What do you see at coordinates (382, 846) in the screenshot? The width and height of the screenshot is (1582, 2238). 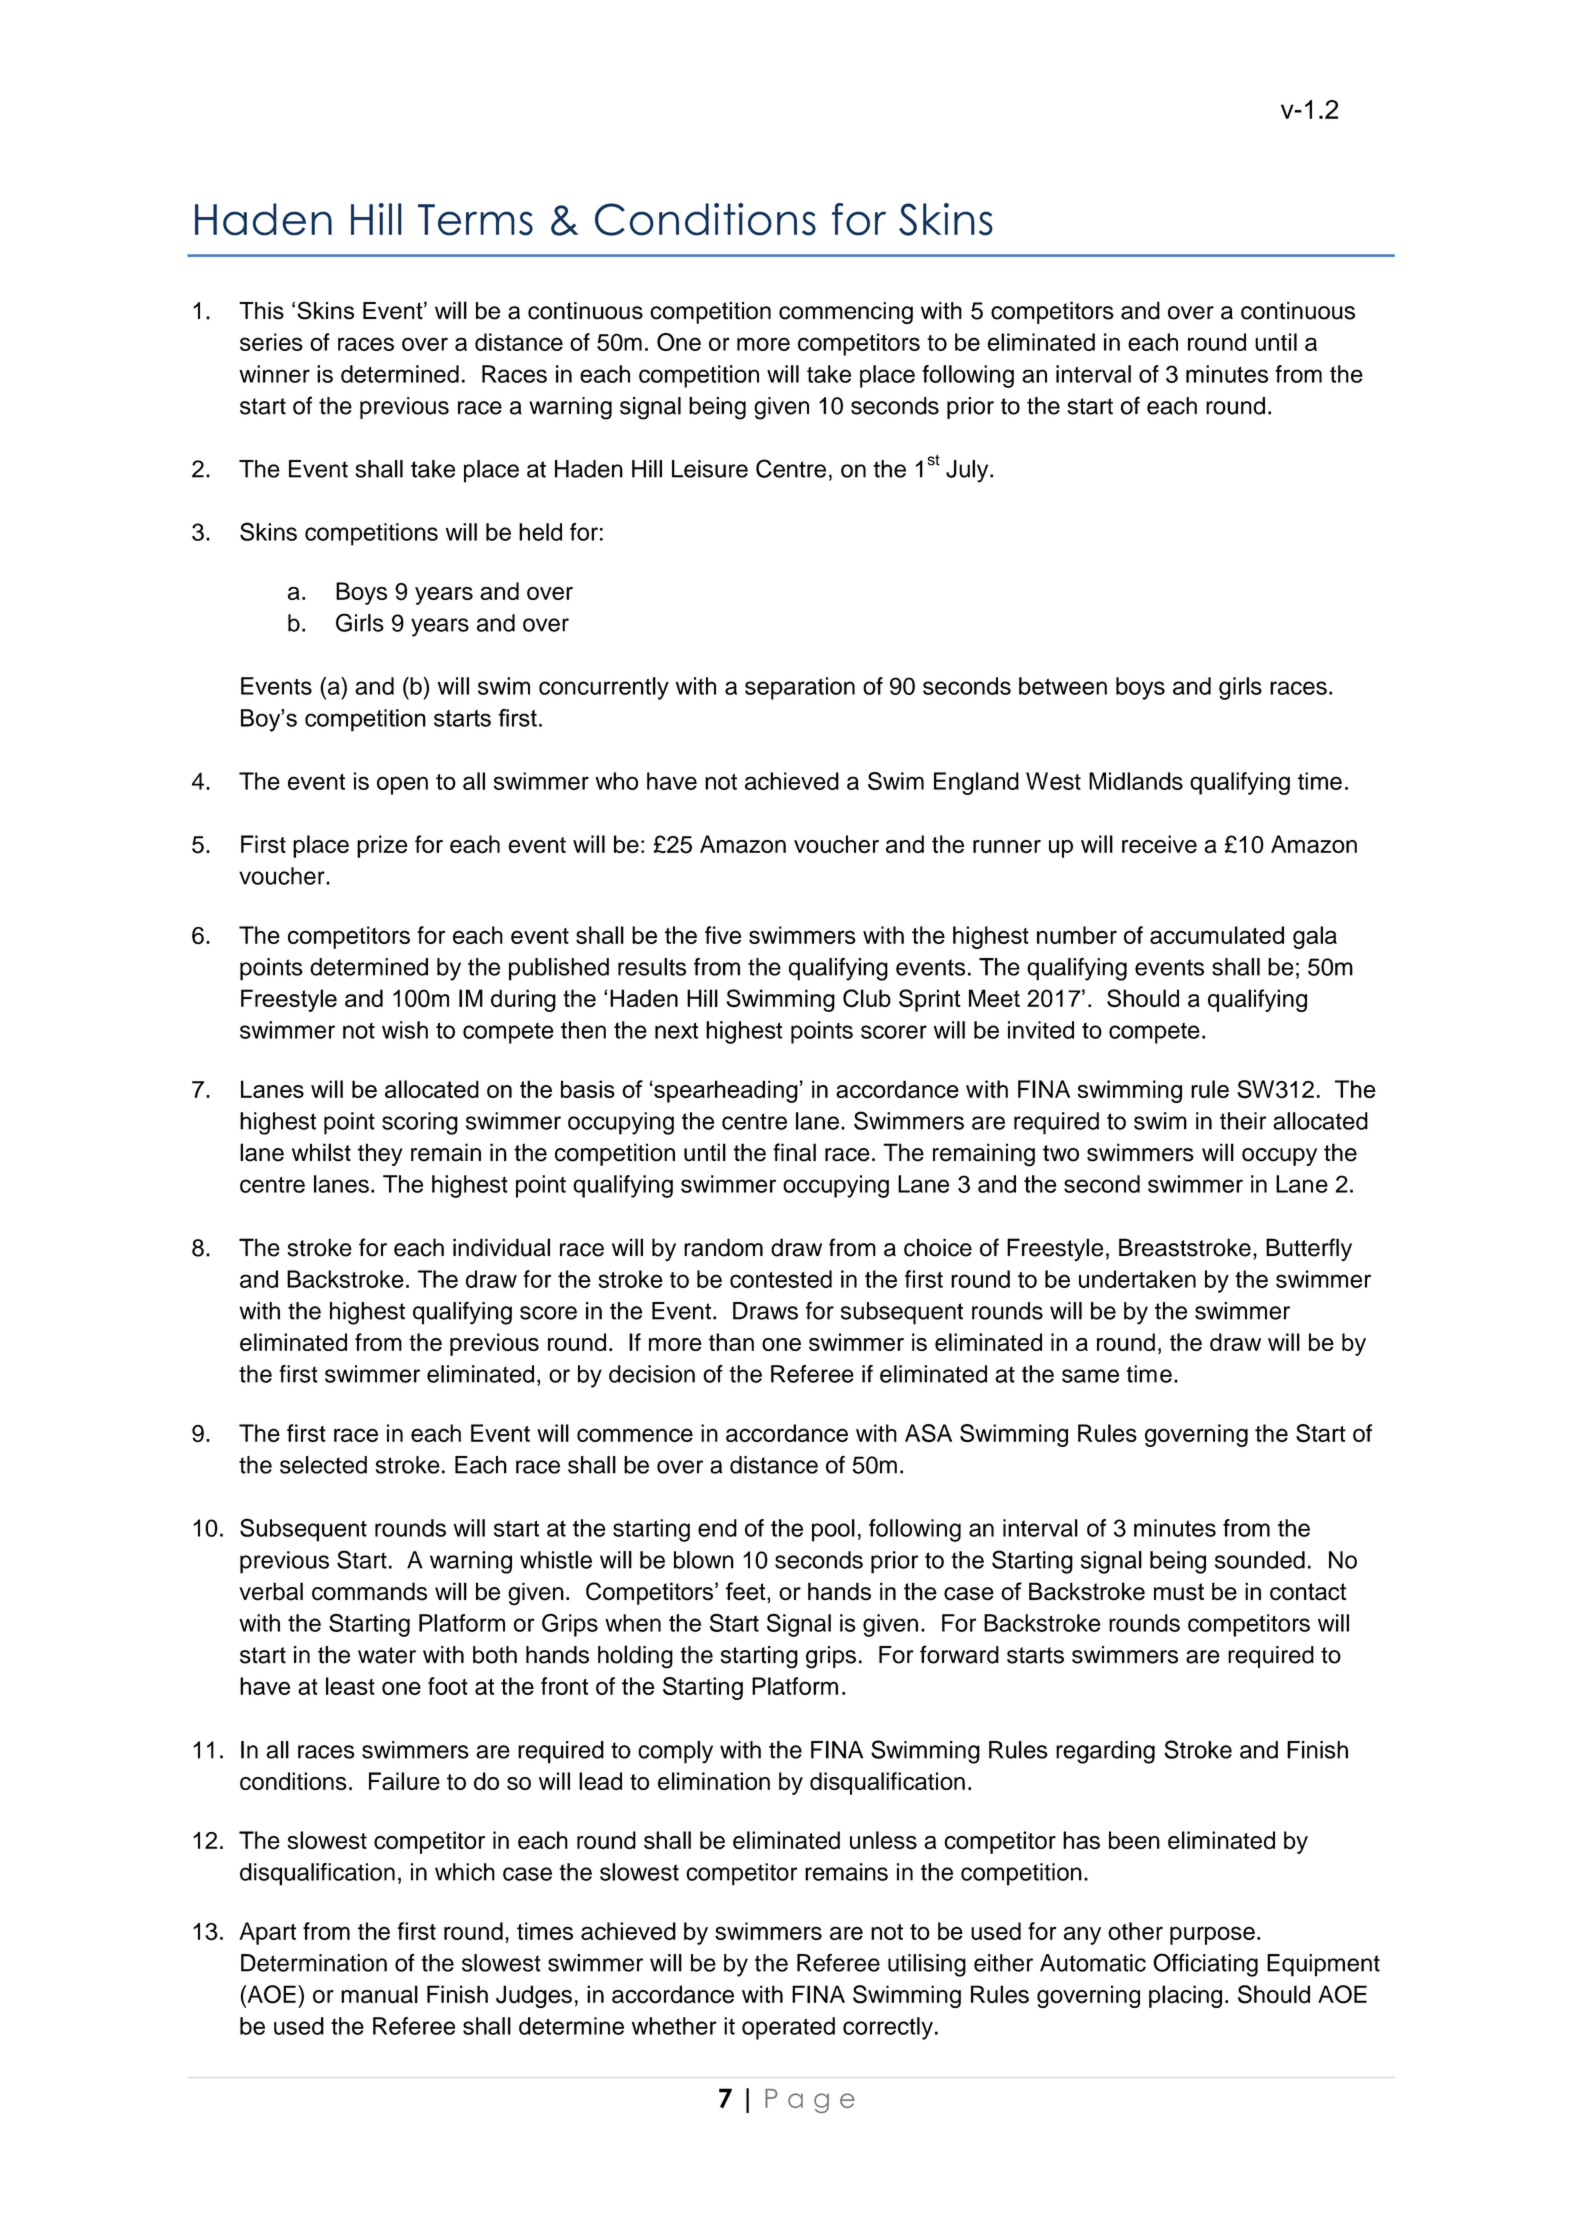 I see `prize` at bounding box center [382, 846].
